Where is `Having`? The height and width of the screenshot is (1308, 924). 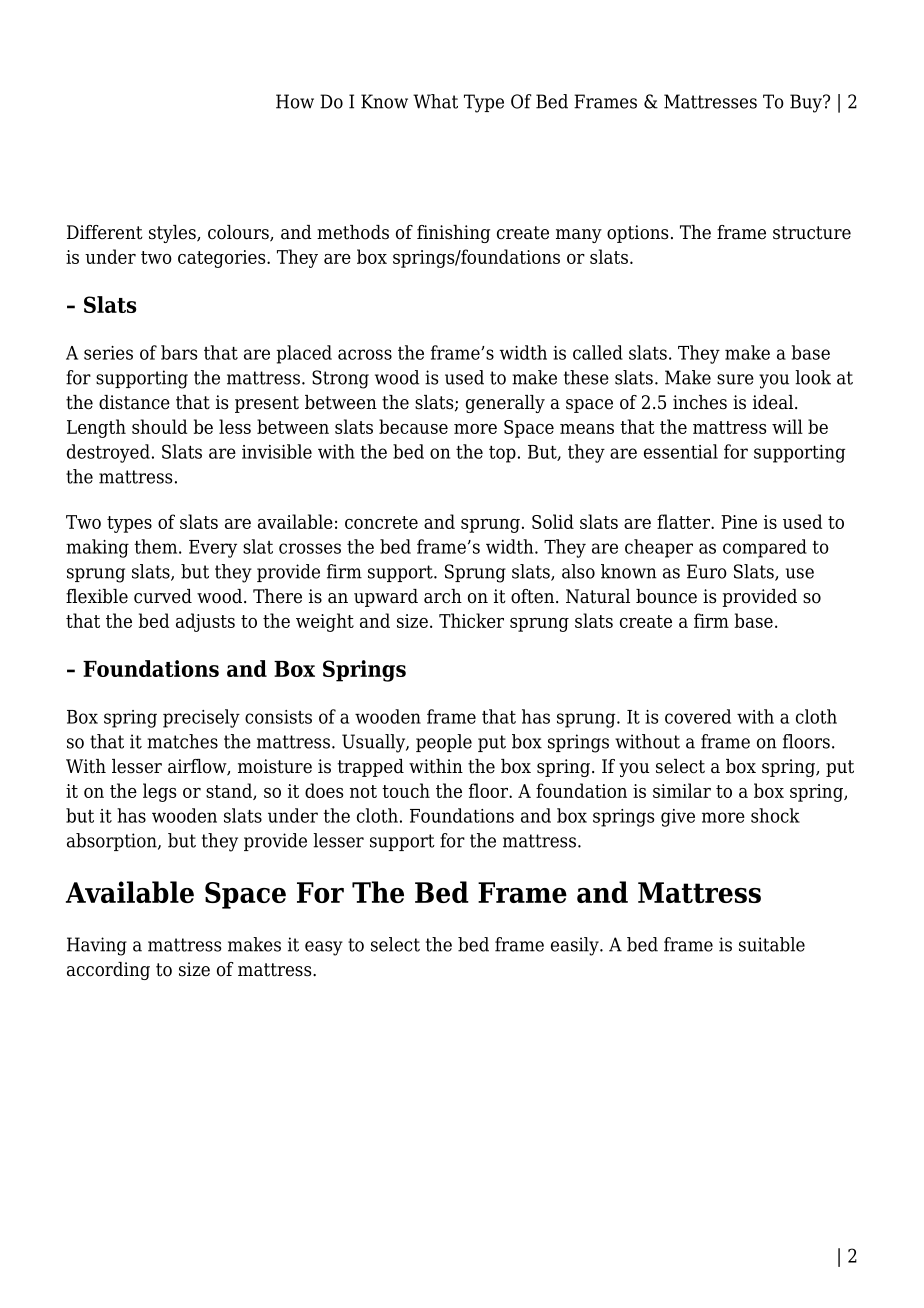 Having is located at coordinates (97, 946).
